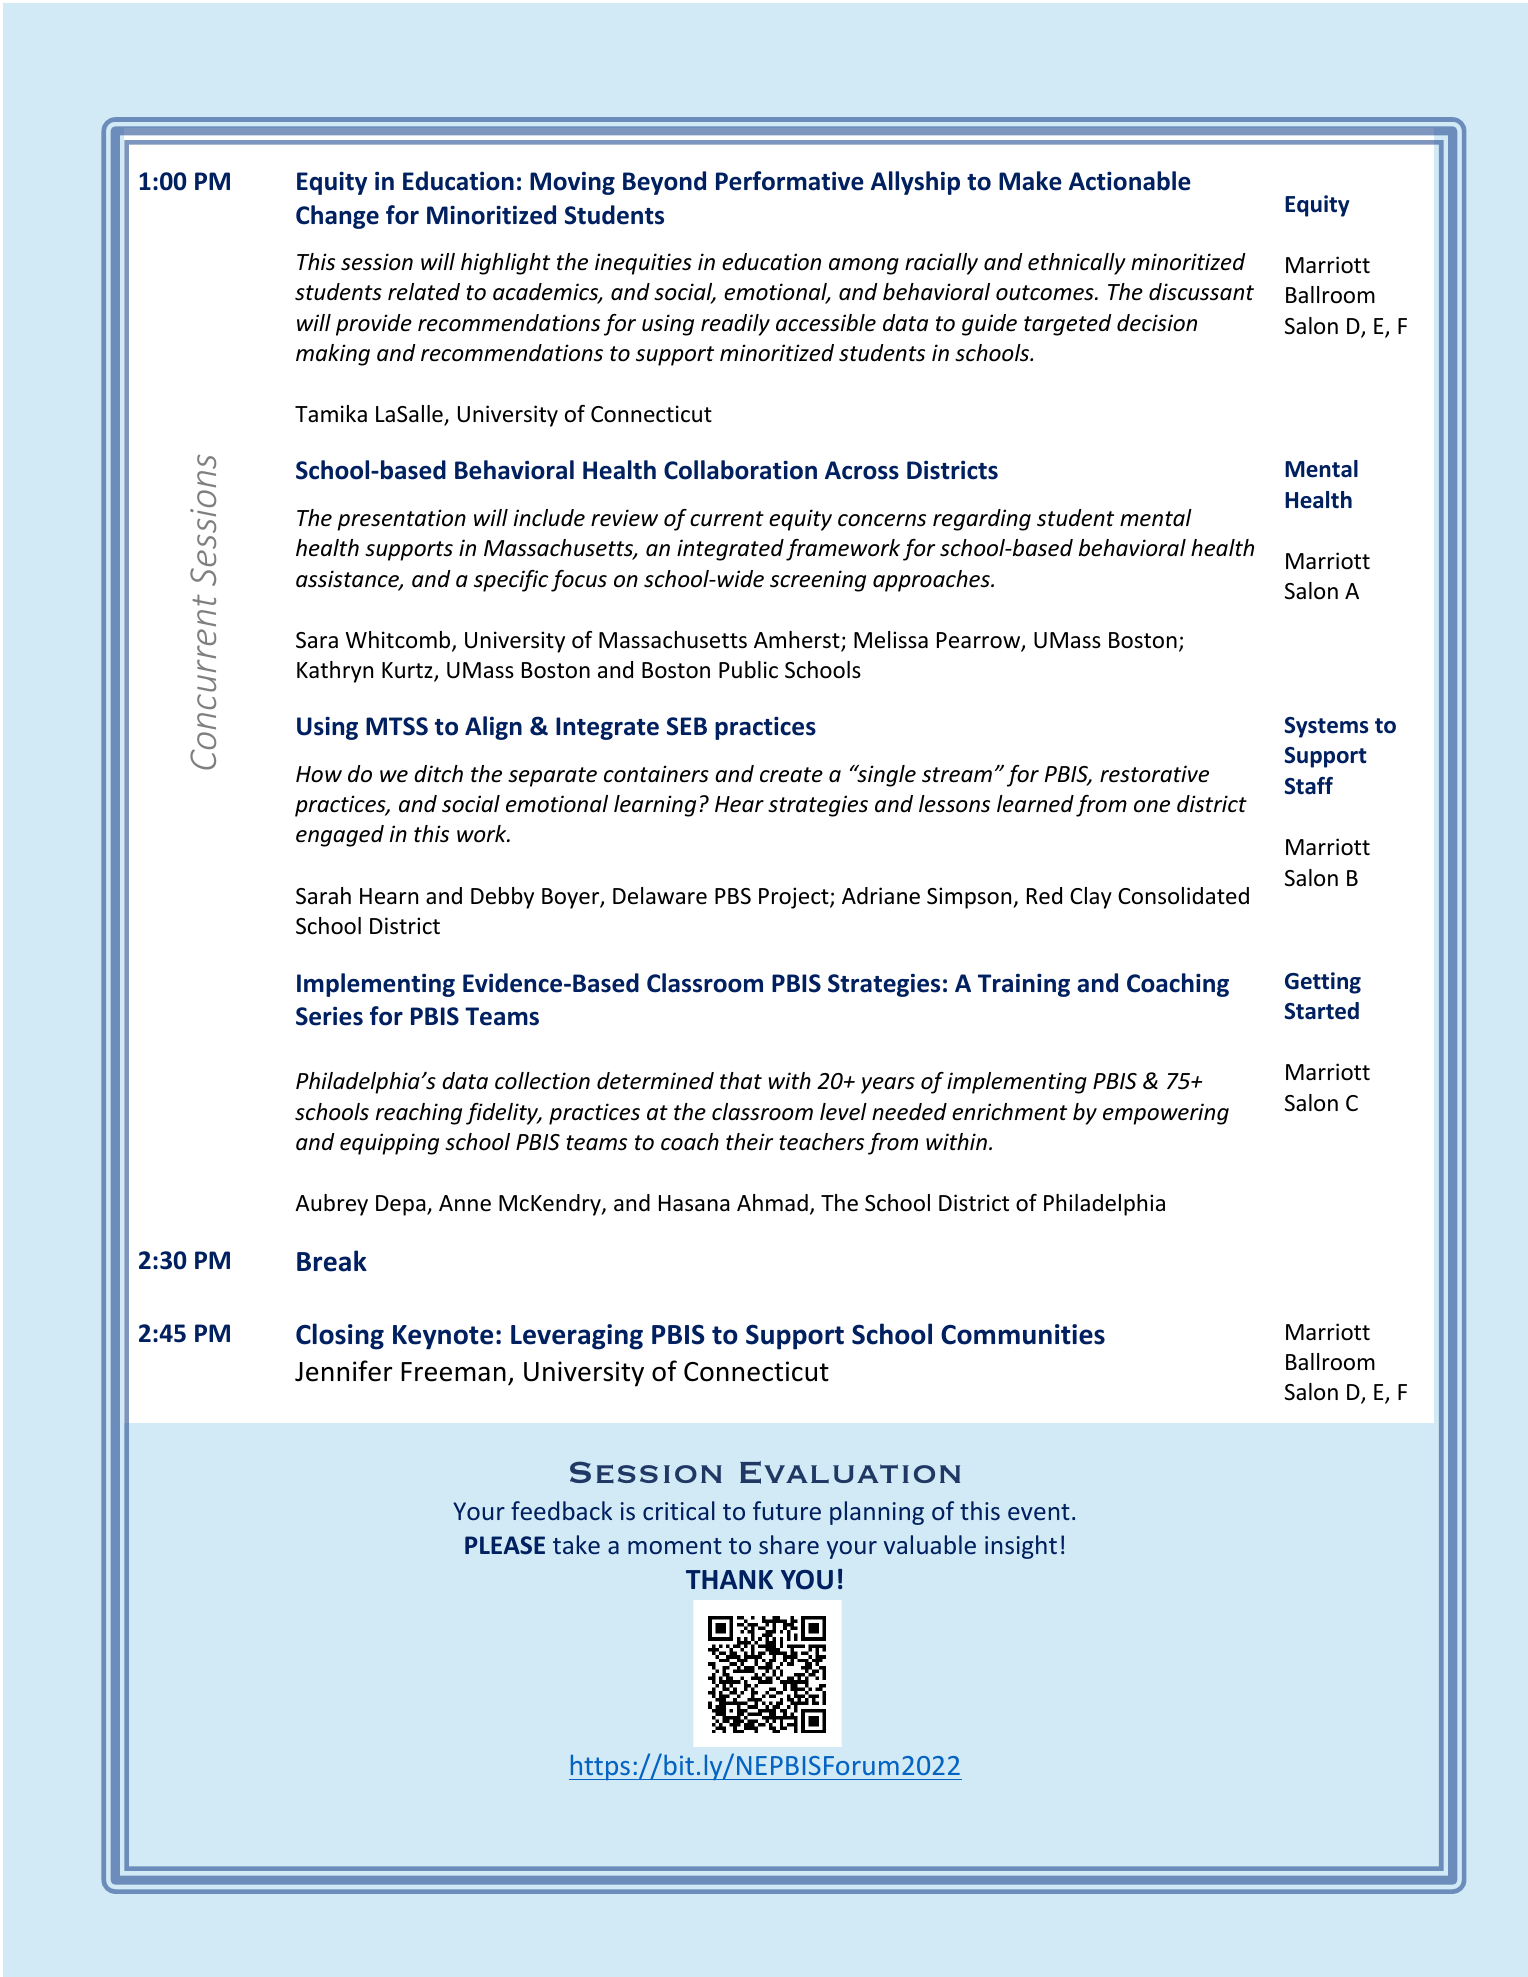 Image resolution: width=1528 pixels, height=1977 pixels. What do you see at coordinates (1166, 1114) in the screenshot?
I see `empowering` at bounding box center [1166, 1114].
